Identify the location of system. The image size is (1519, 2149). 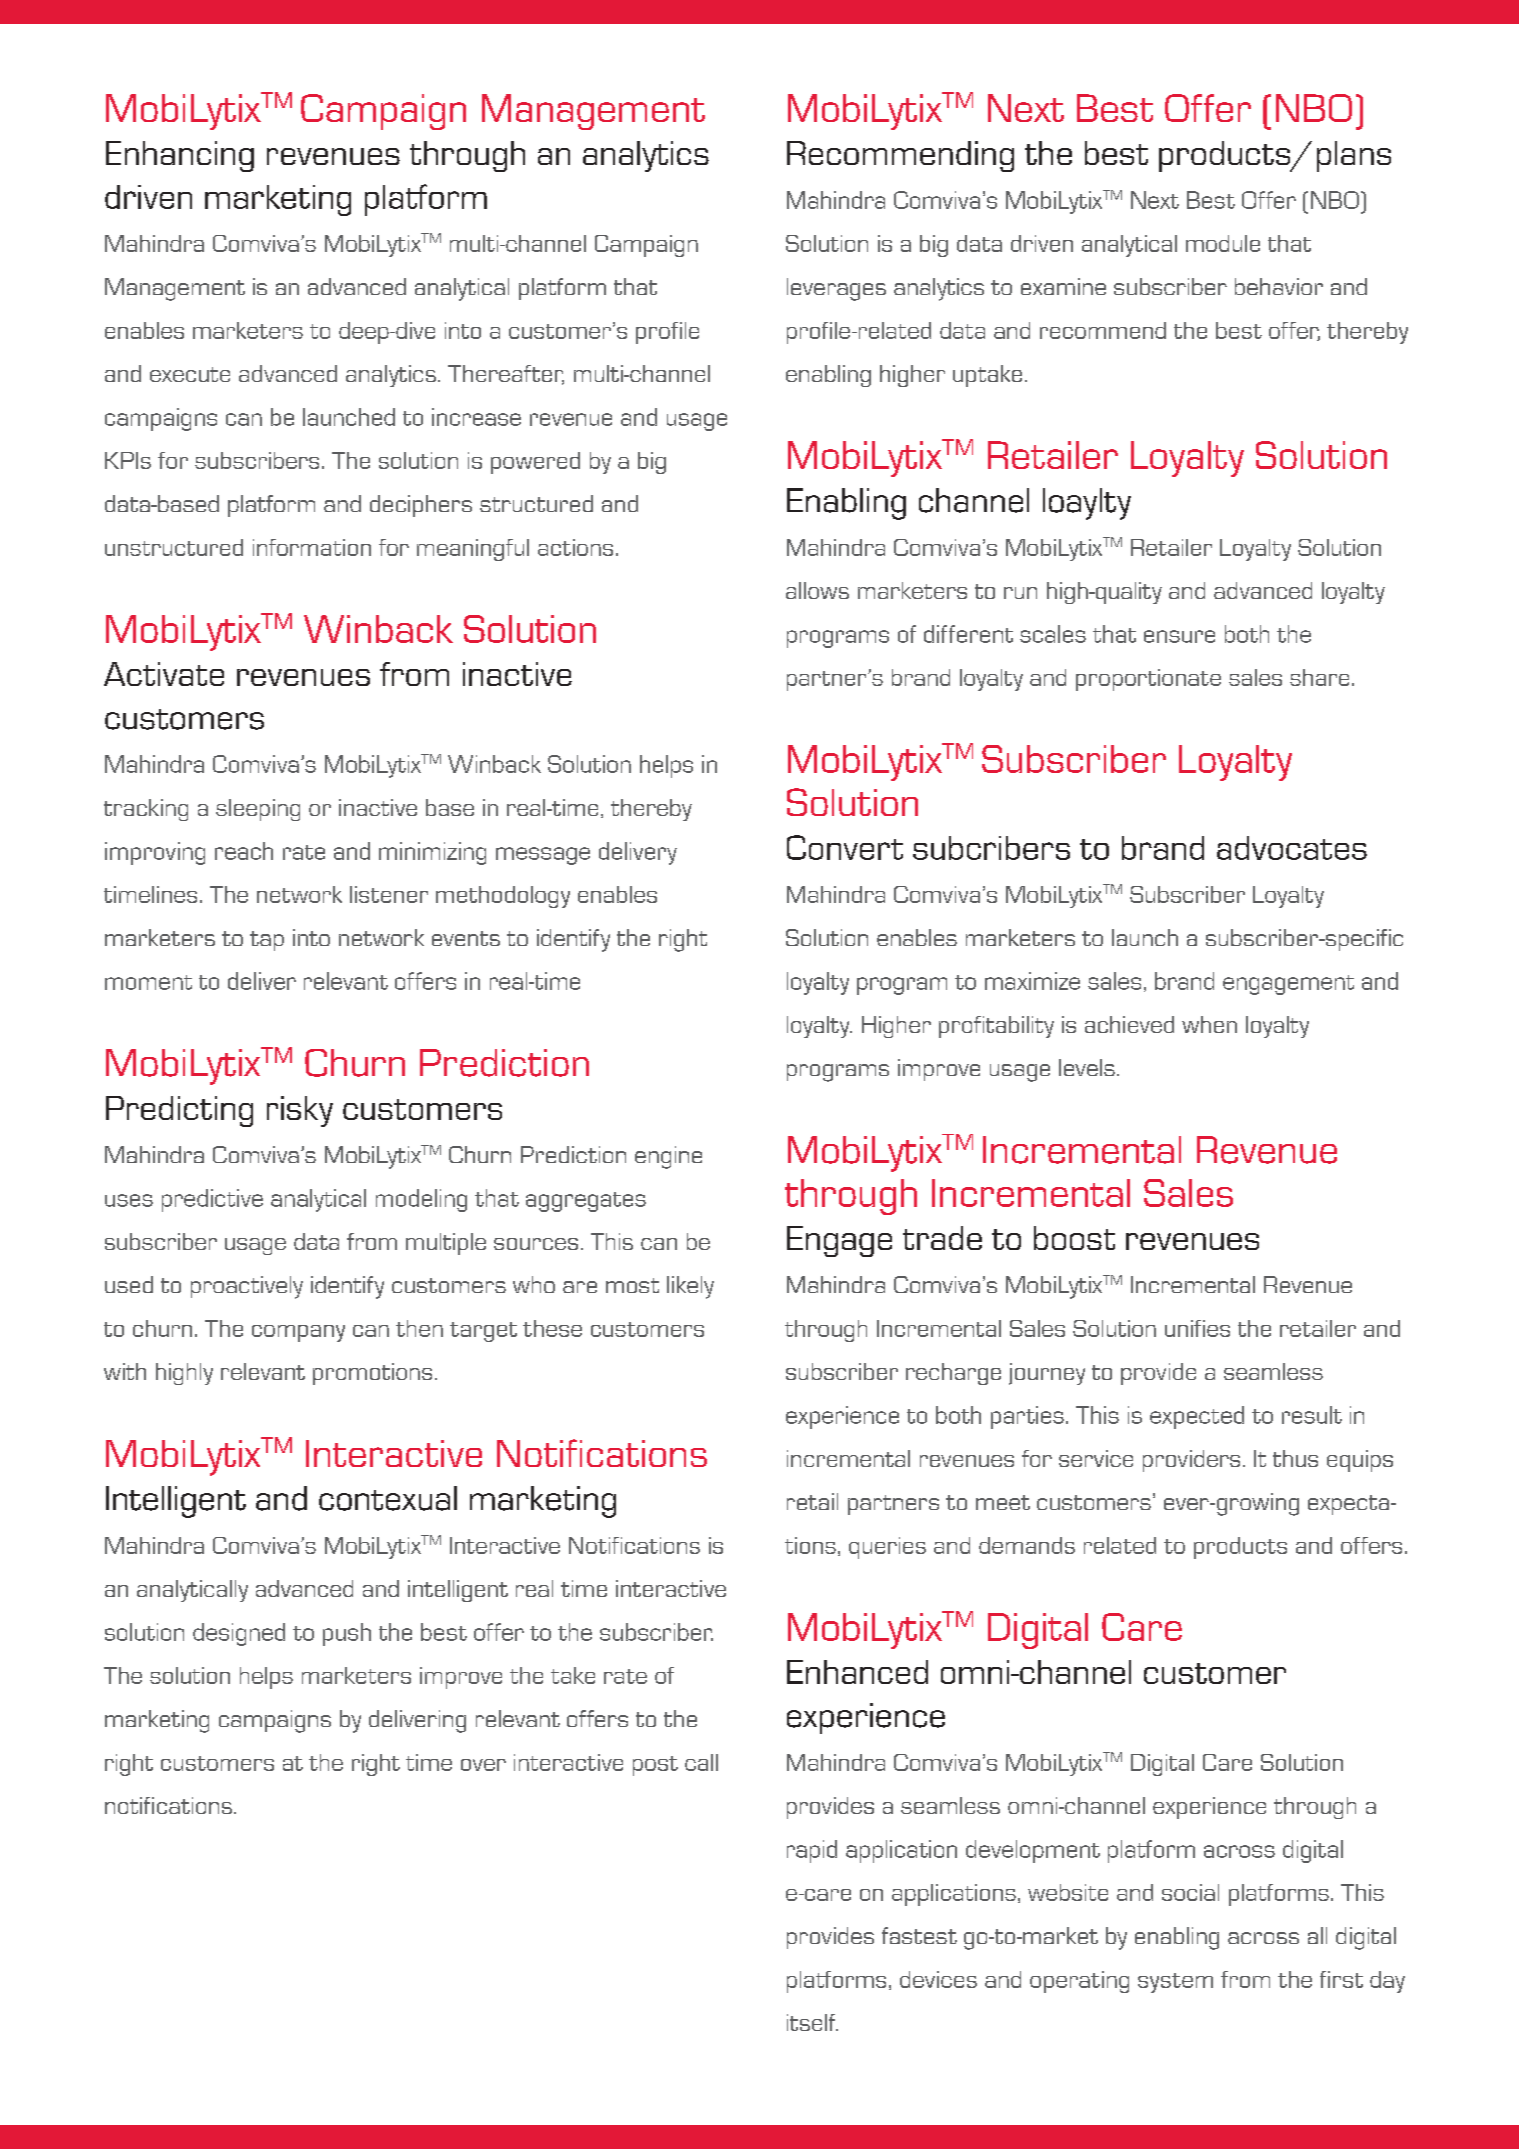
(1175, 1983).
